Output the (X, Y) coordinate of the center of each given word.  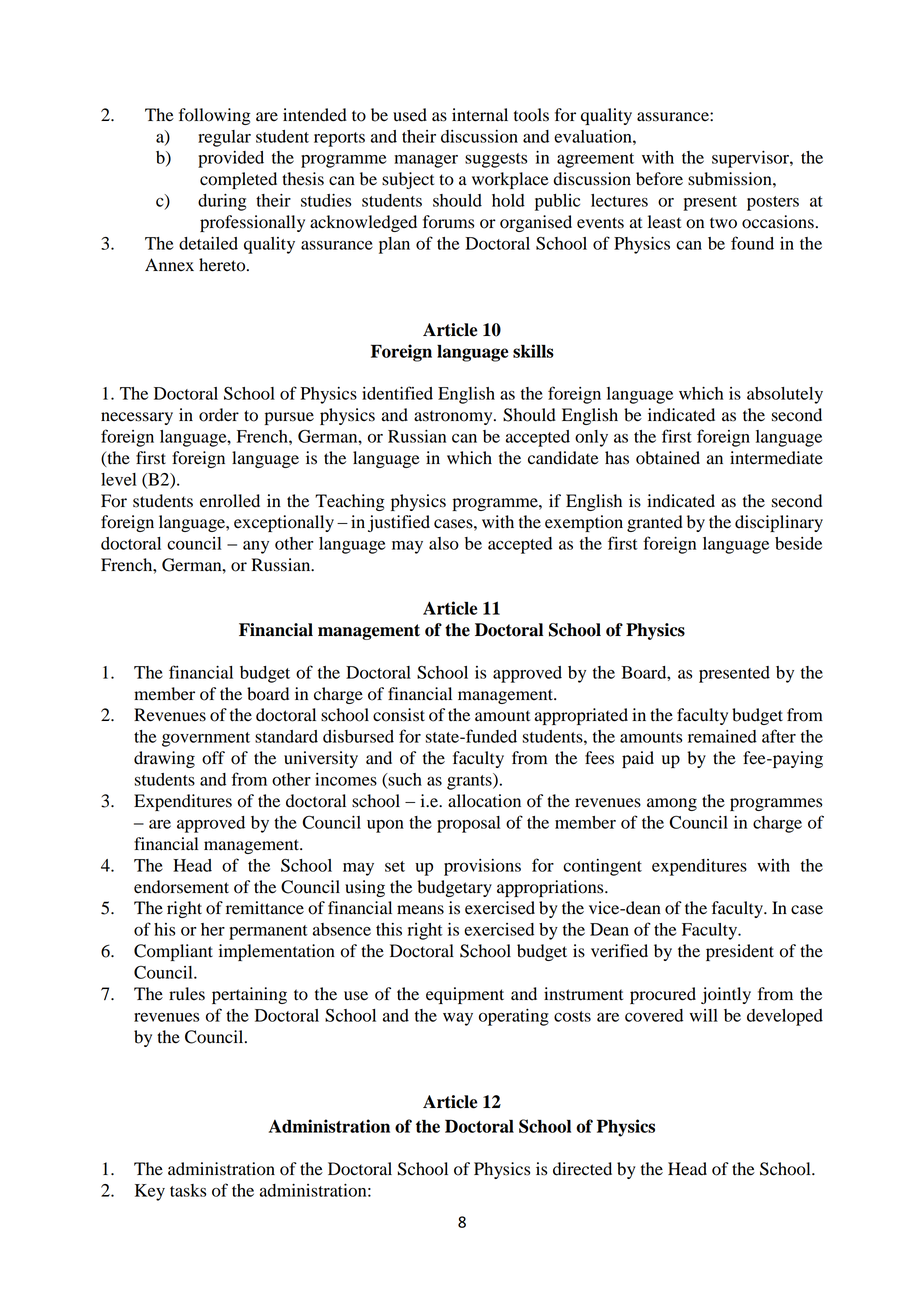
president (740, 952)
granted (655, 523)
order (219, 415)
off (213, 758)
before (659, 179)
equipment (465, 995)
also (444, 543)
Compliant (173, 952)
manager (426, 161)
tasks (188, 1190)
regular (224, 138)
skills (533, 351)
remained (722, 736)
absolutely (785, 395)
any (256, 547)
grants (470, 781)
